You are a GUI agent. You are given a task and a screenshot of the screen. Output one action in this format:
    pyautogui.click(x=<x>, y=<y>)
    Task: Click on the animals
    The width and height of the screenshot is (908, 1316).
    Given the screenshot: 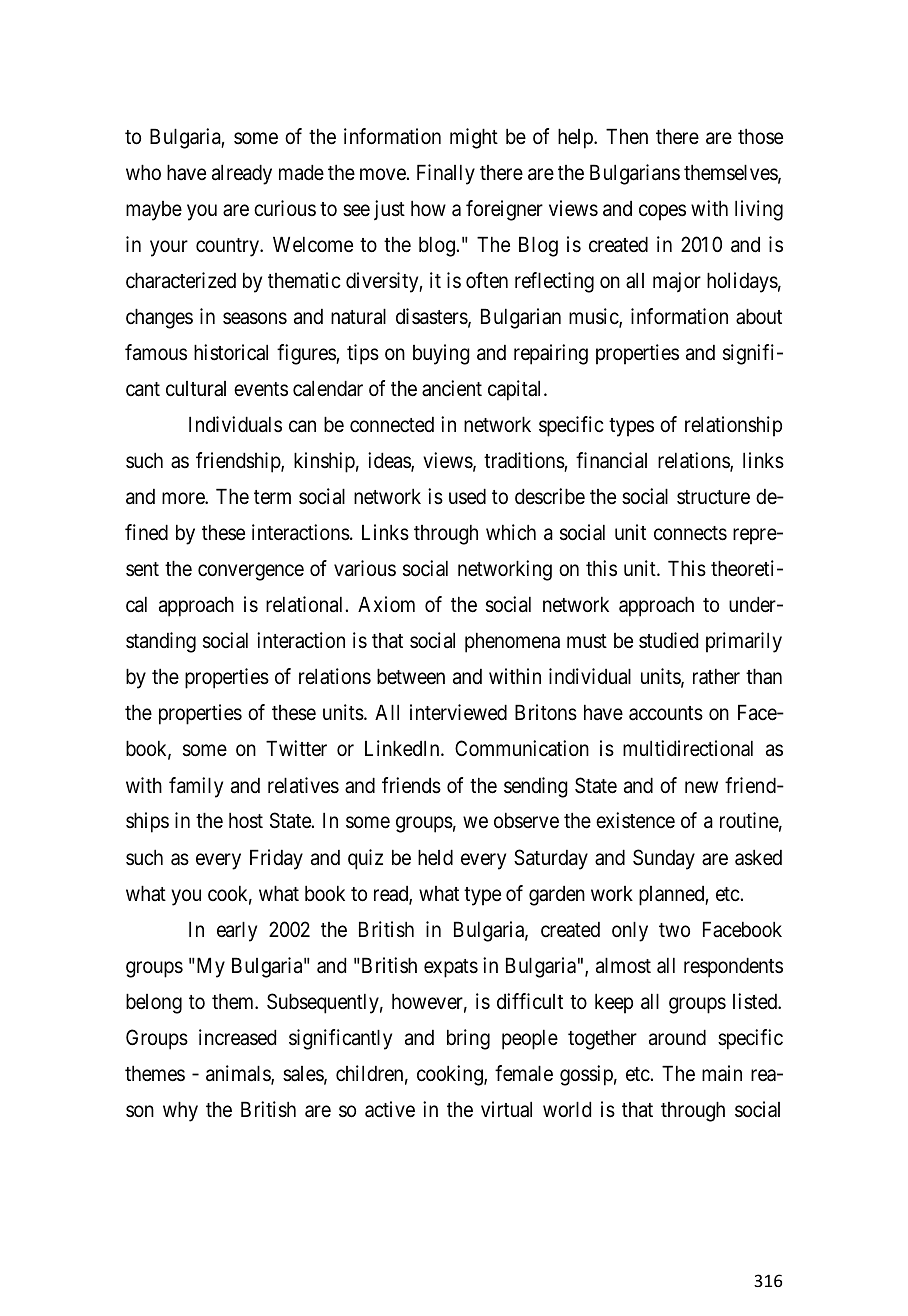 What is the action you would take?
    pyautogui.click(x=239, y=1074)
